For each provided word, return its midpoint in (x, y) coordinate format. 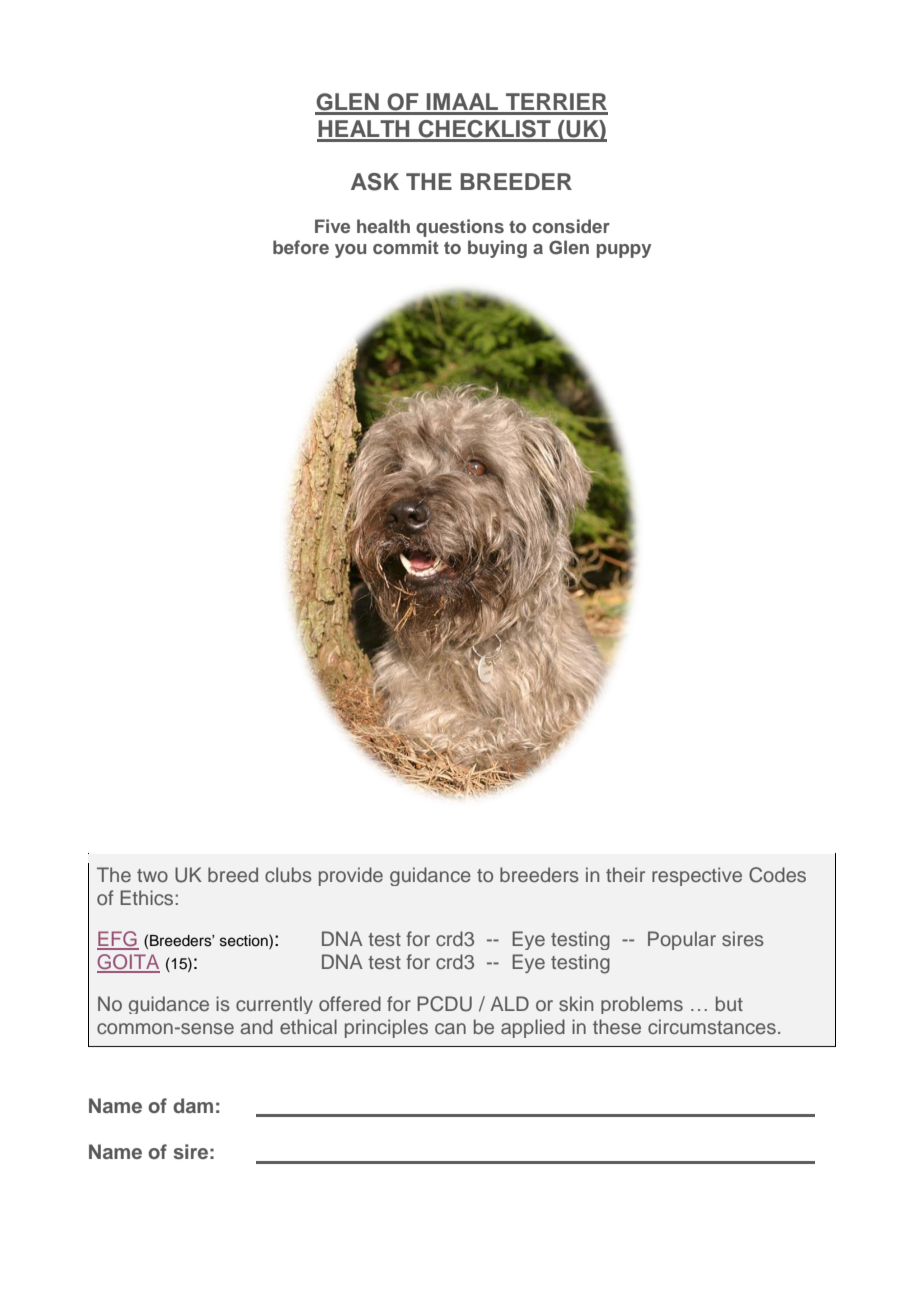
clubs (288, 874)
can (450, 1028)
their (625, 874)
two (152, 875)
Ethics (148, 897)
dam (193, 1105)
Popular (682, 940)
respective (697, 876)
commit (406, 247)
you (350, 251)
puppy (624, 251)
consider (571, 226)
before (301, 247)
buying (497, 249)
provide (351, 876)
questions (460, 228)
